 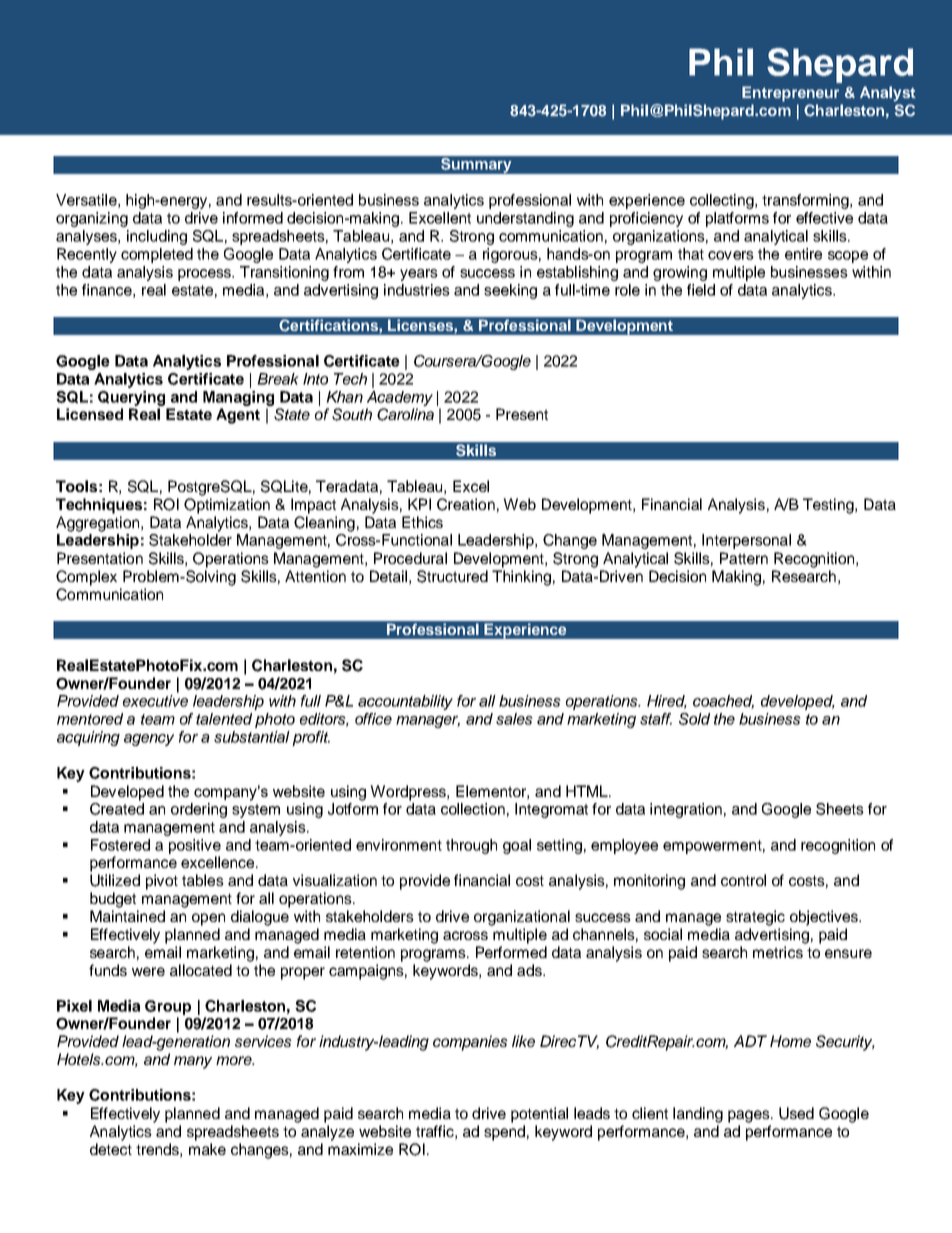 I want to click on collection, so click(x=473, y=809).
